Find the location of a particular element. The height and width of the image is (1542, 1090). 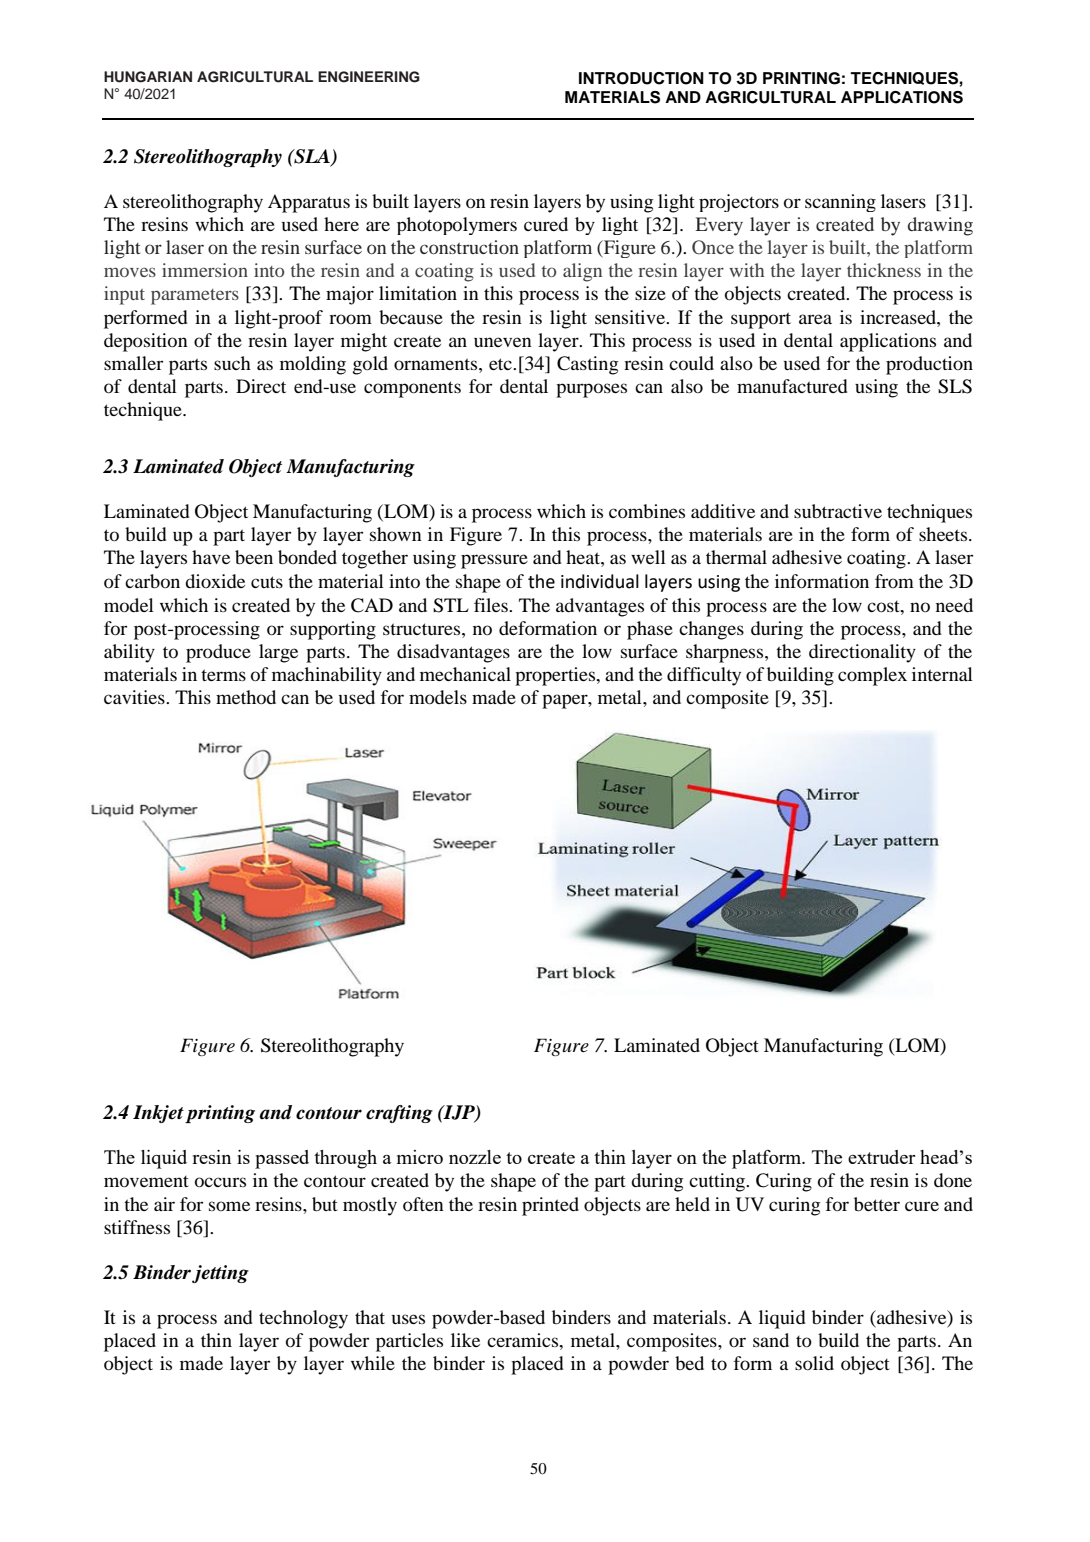

HUNGARIAN is located at coordinates (148, 77).
